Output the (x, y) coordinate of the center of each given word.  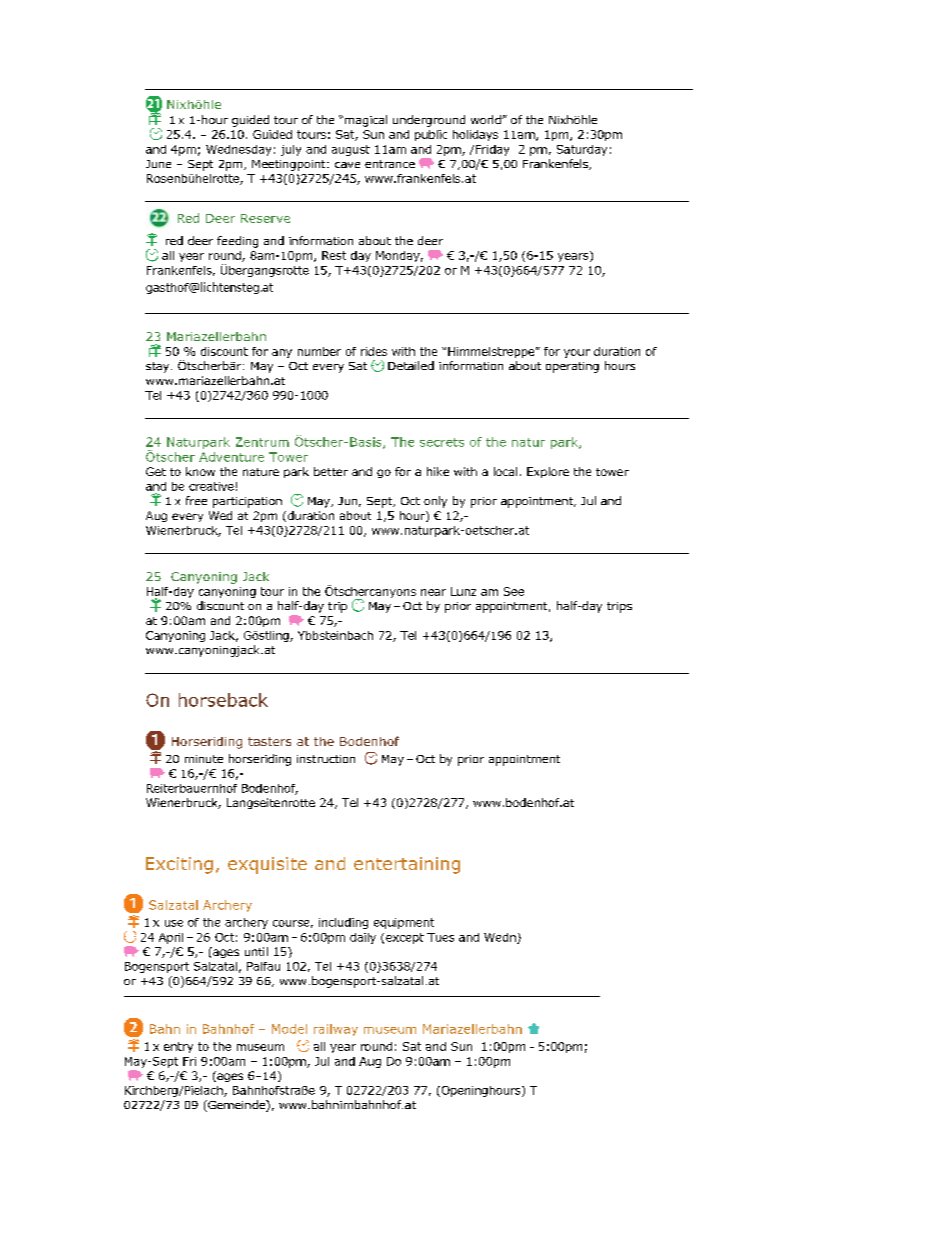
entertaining (407, 865)
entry (178, 1047)
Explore (548, 472)
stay (159, 367)
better (331, 471)
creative (211, 486)
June (158, 164)
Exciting (179, 865)
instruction (326, 759)
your (577, 353)
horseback (223, 700)
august (351, 150)
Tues (440, 937)
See (514, 591)
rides (374, 351)
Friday (492, 150)
